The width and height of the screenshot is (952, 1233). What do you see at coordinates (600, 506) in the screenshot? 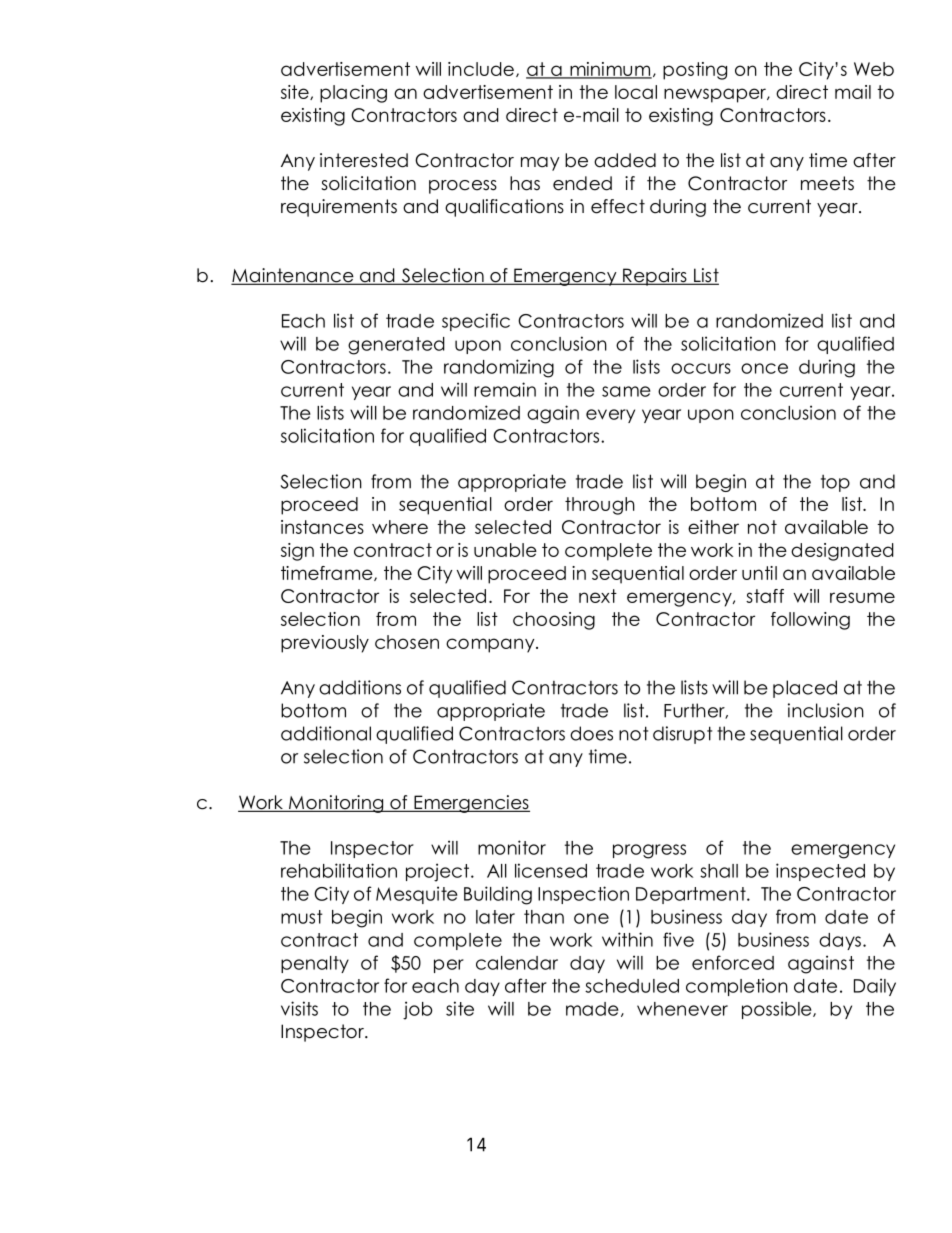
I see `through` at bounding box center [600, 506].
